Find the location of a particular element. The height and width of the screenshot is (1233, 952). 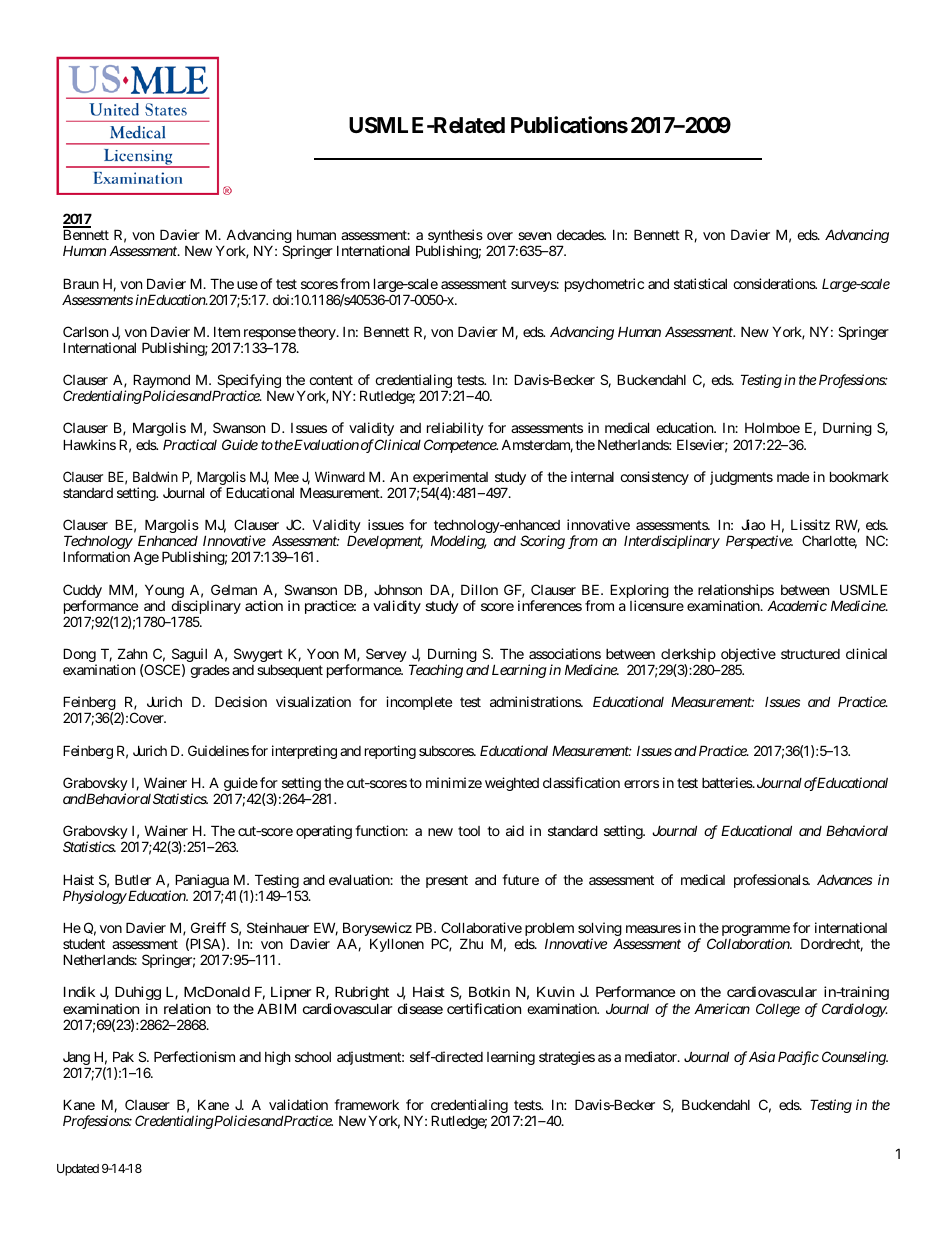

Dillon is located at coordinates (479, 589).
